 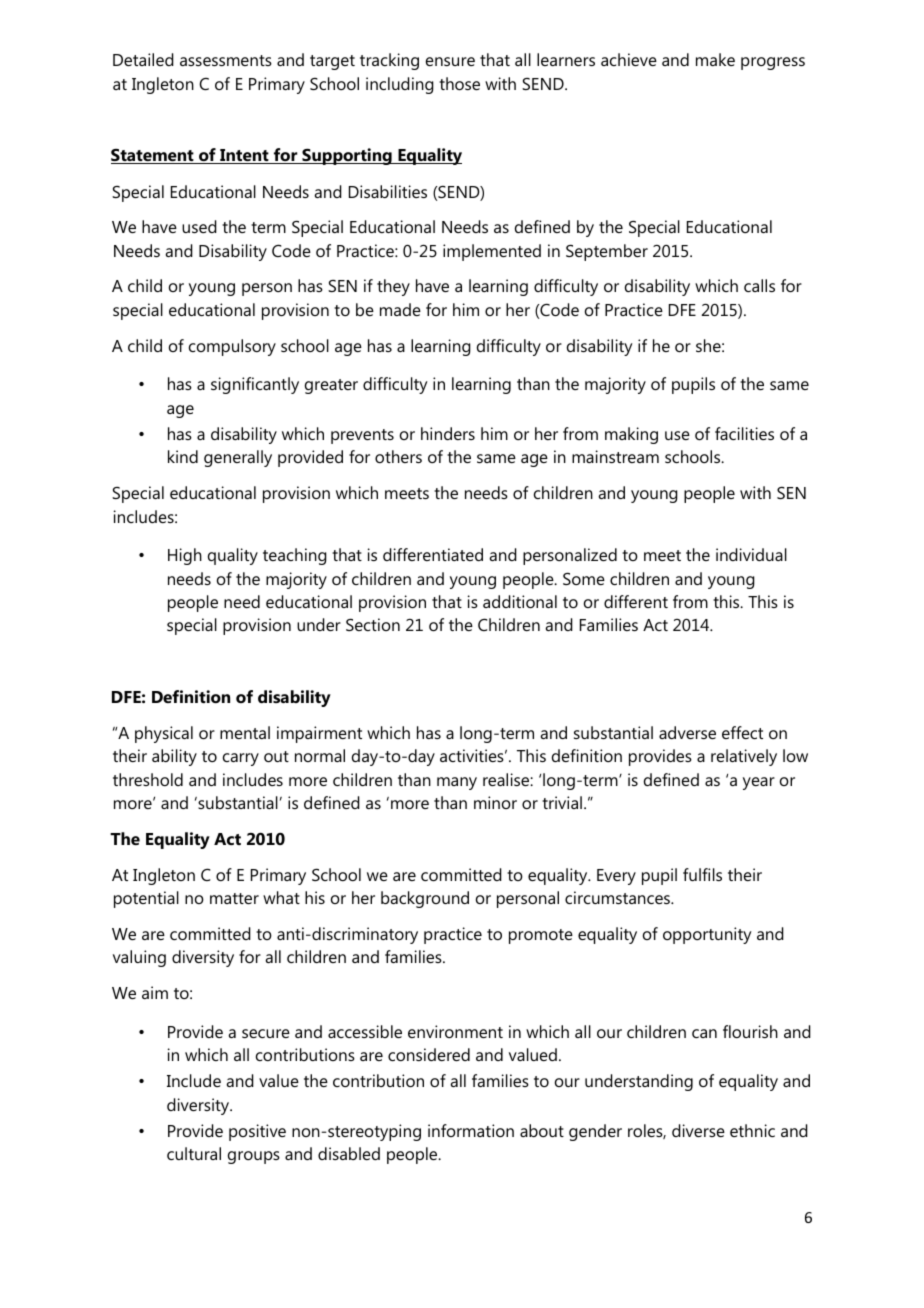 I want to click on matter, so click(x=234, y=898).
